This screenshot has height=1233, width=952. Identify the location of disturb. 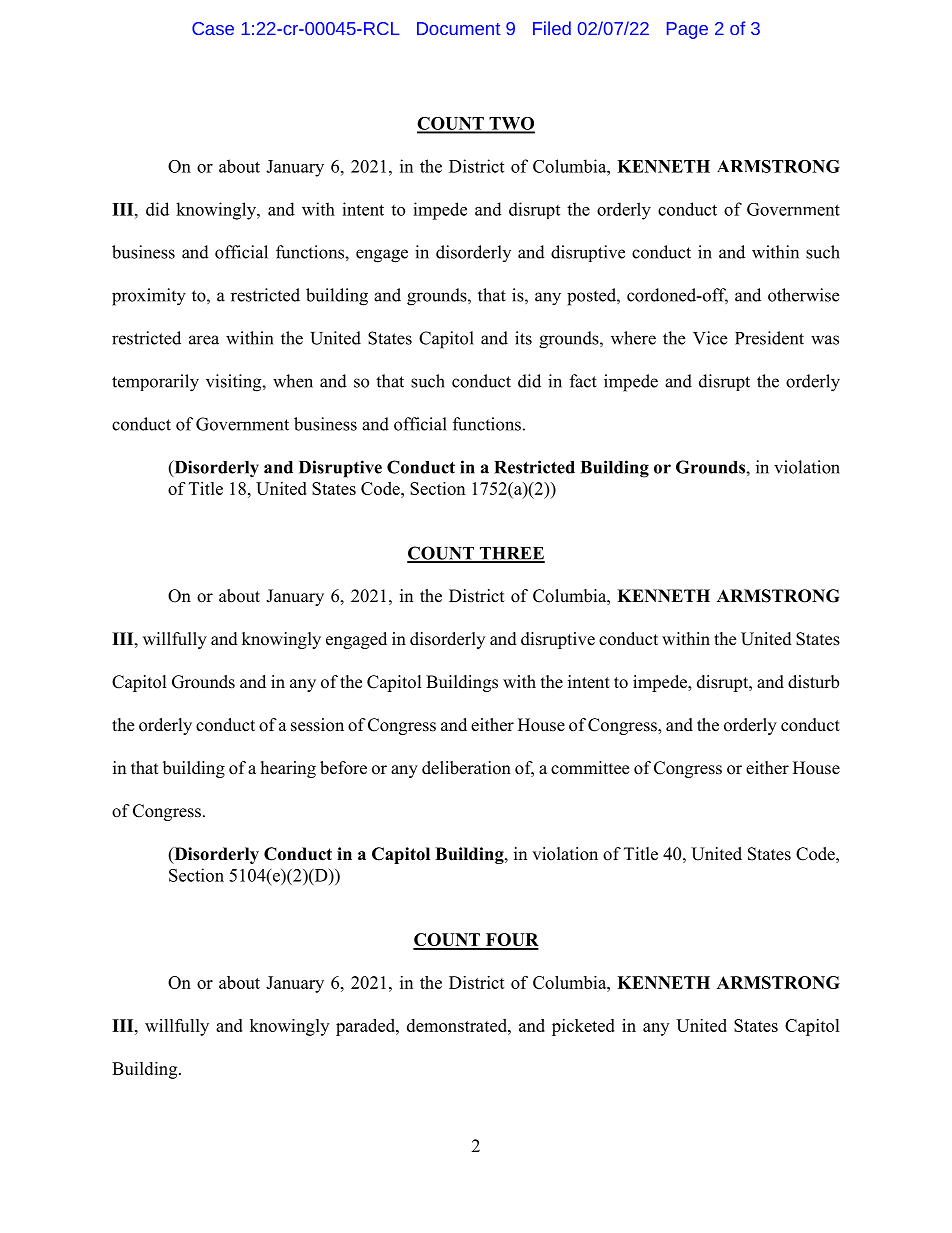
(813, 682).
